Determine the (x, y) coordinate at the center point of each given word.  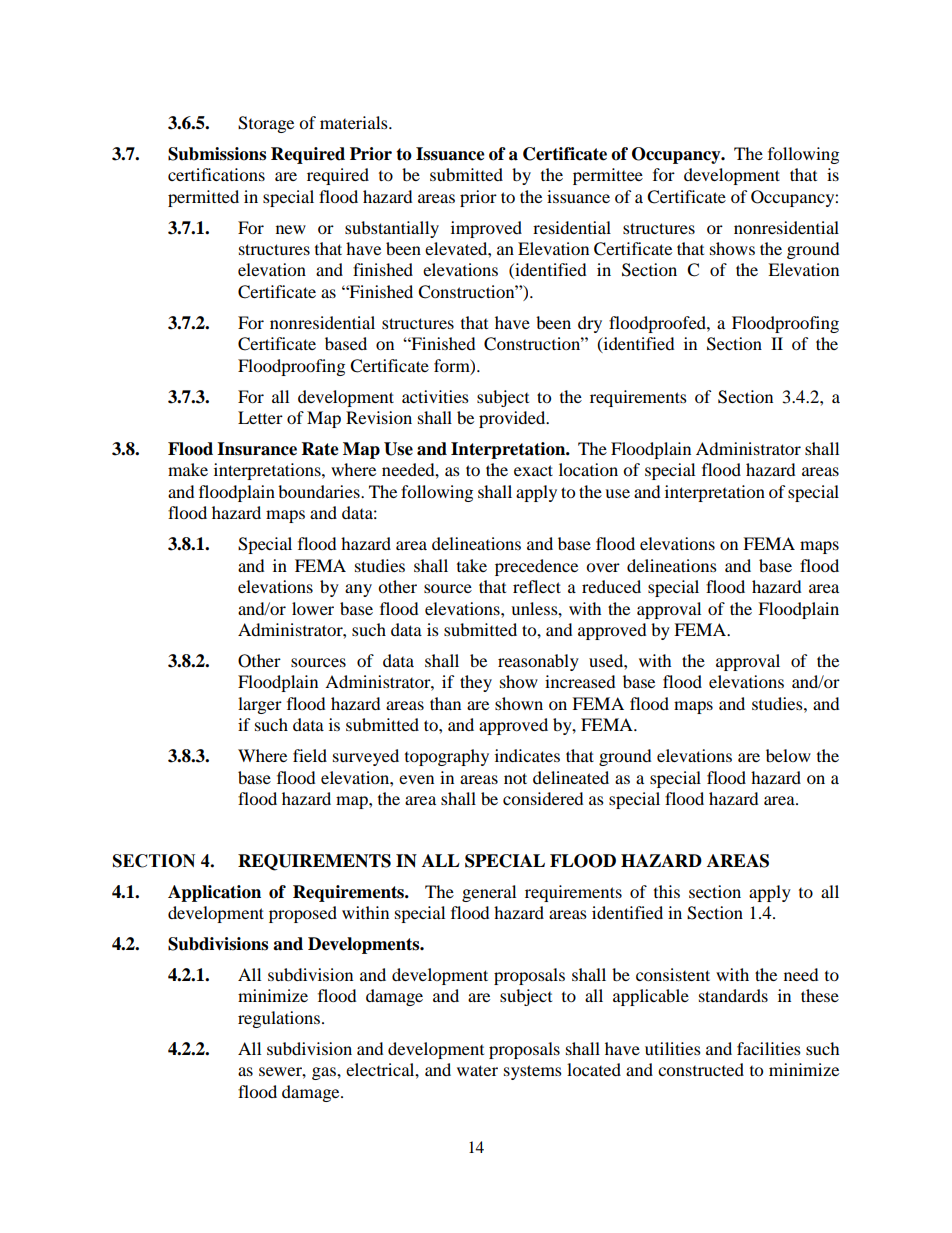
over (603, 567)
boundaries (320, 491)
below (788, 755)
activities (435, 396)
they (476, 683)
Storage (266, 124)
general (489, 893)
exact (533, 470)
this (667, 891)
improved (486, 229)
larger (260, 705)
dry (590, 324)
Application (214, 893)
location (588, 469)
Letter (260, 417)
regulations (279, 1019)
